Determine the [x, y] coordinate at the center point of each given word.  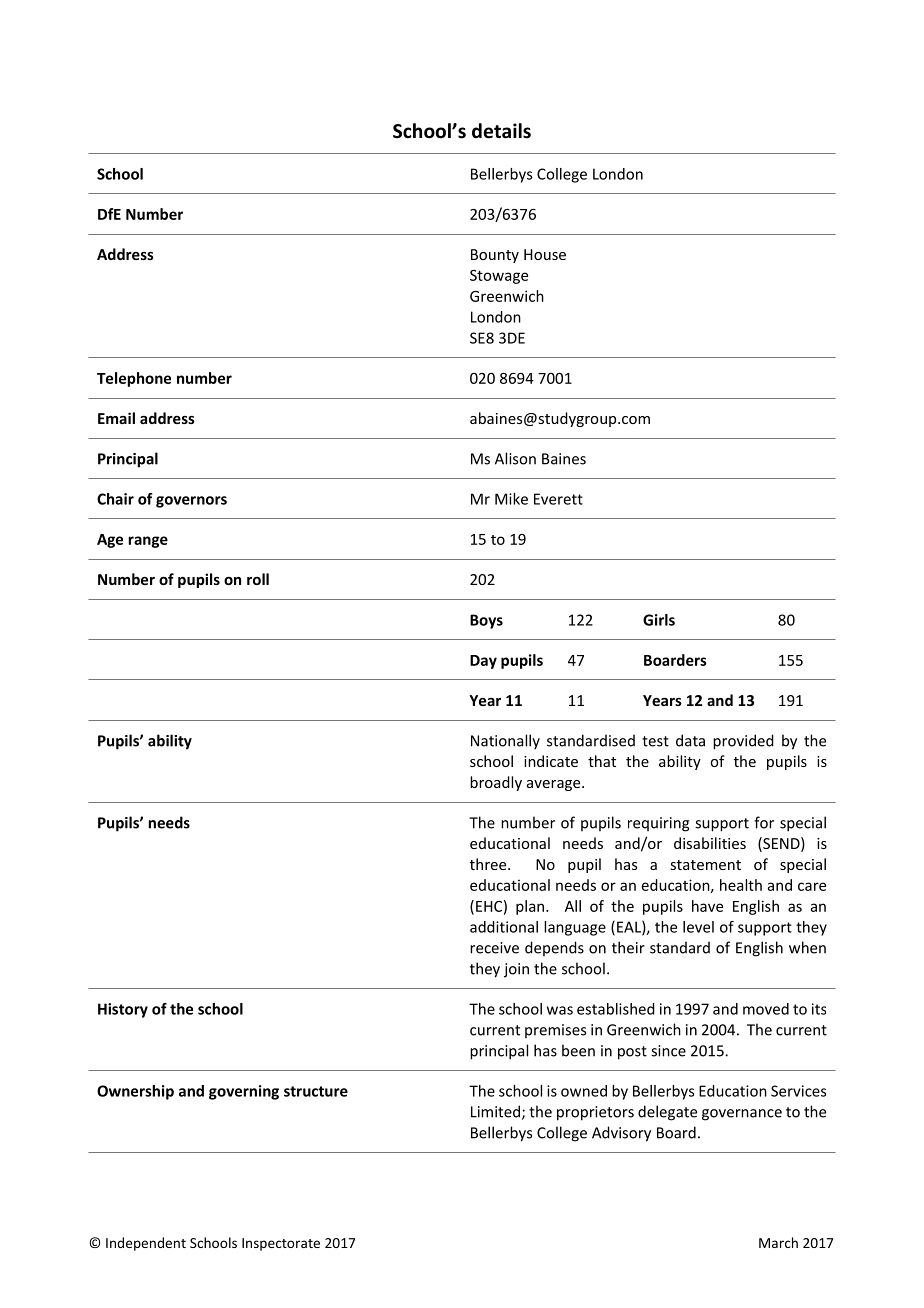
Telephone [134, 379]
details [501, 131]
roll [258, 579]
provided [743, 742]
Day [483, 662]
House [545, 254]
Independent [146, 1244]
